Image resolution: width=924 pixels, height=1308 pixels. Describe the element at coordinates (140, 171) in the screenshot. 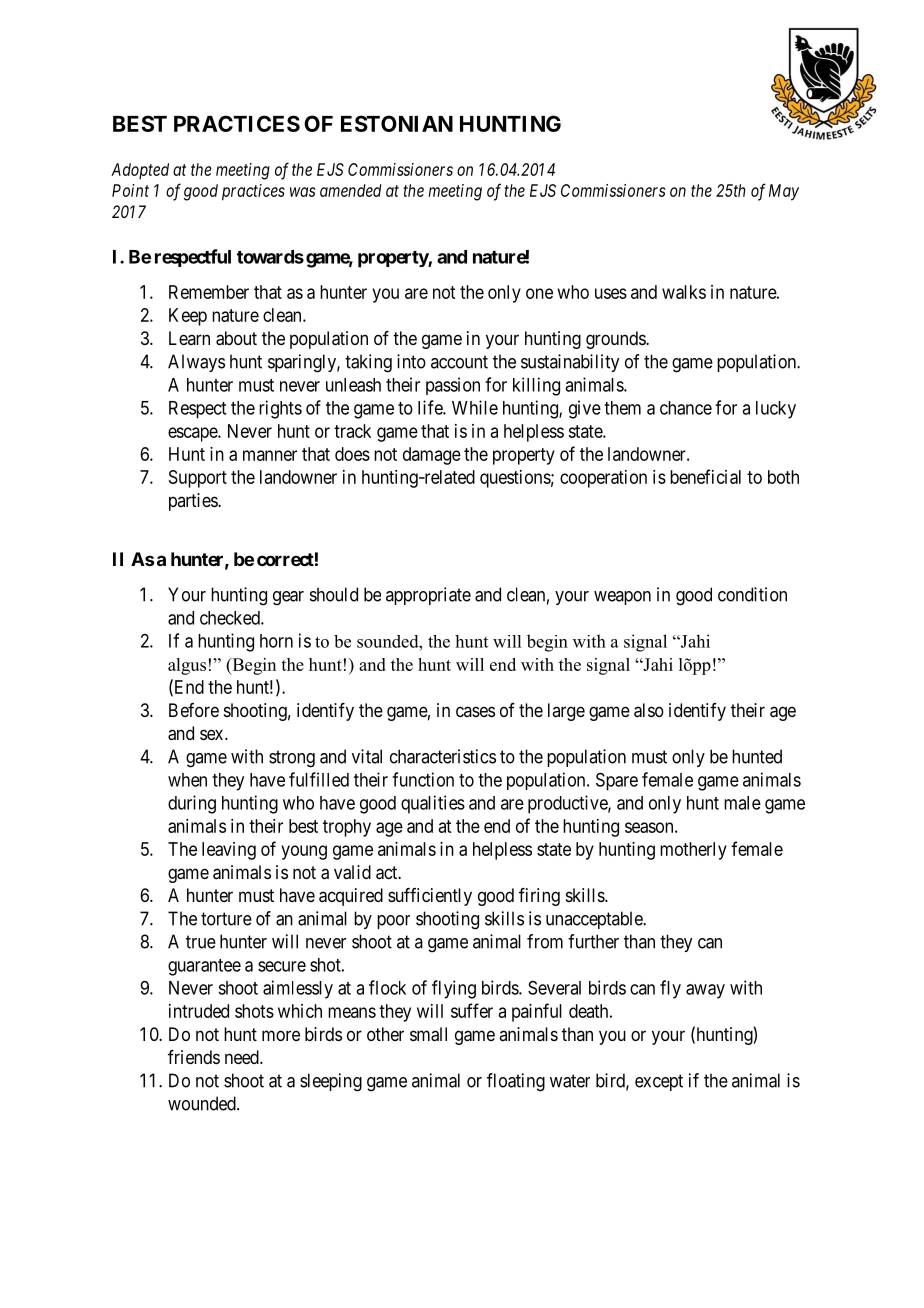

I see `Adopted` at that location.
